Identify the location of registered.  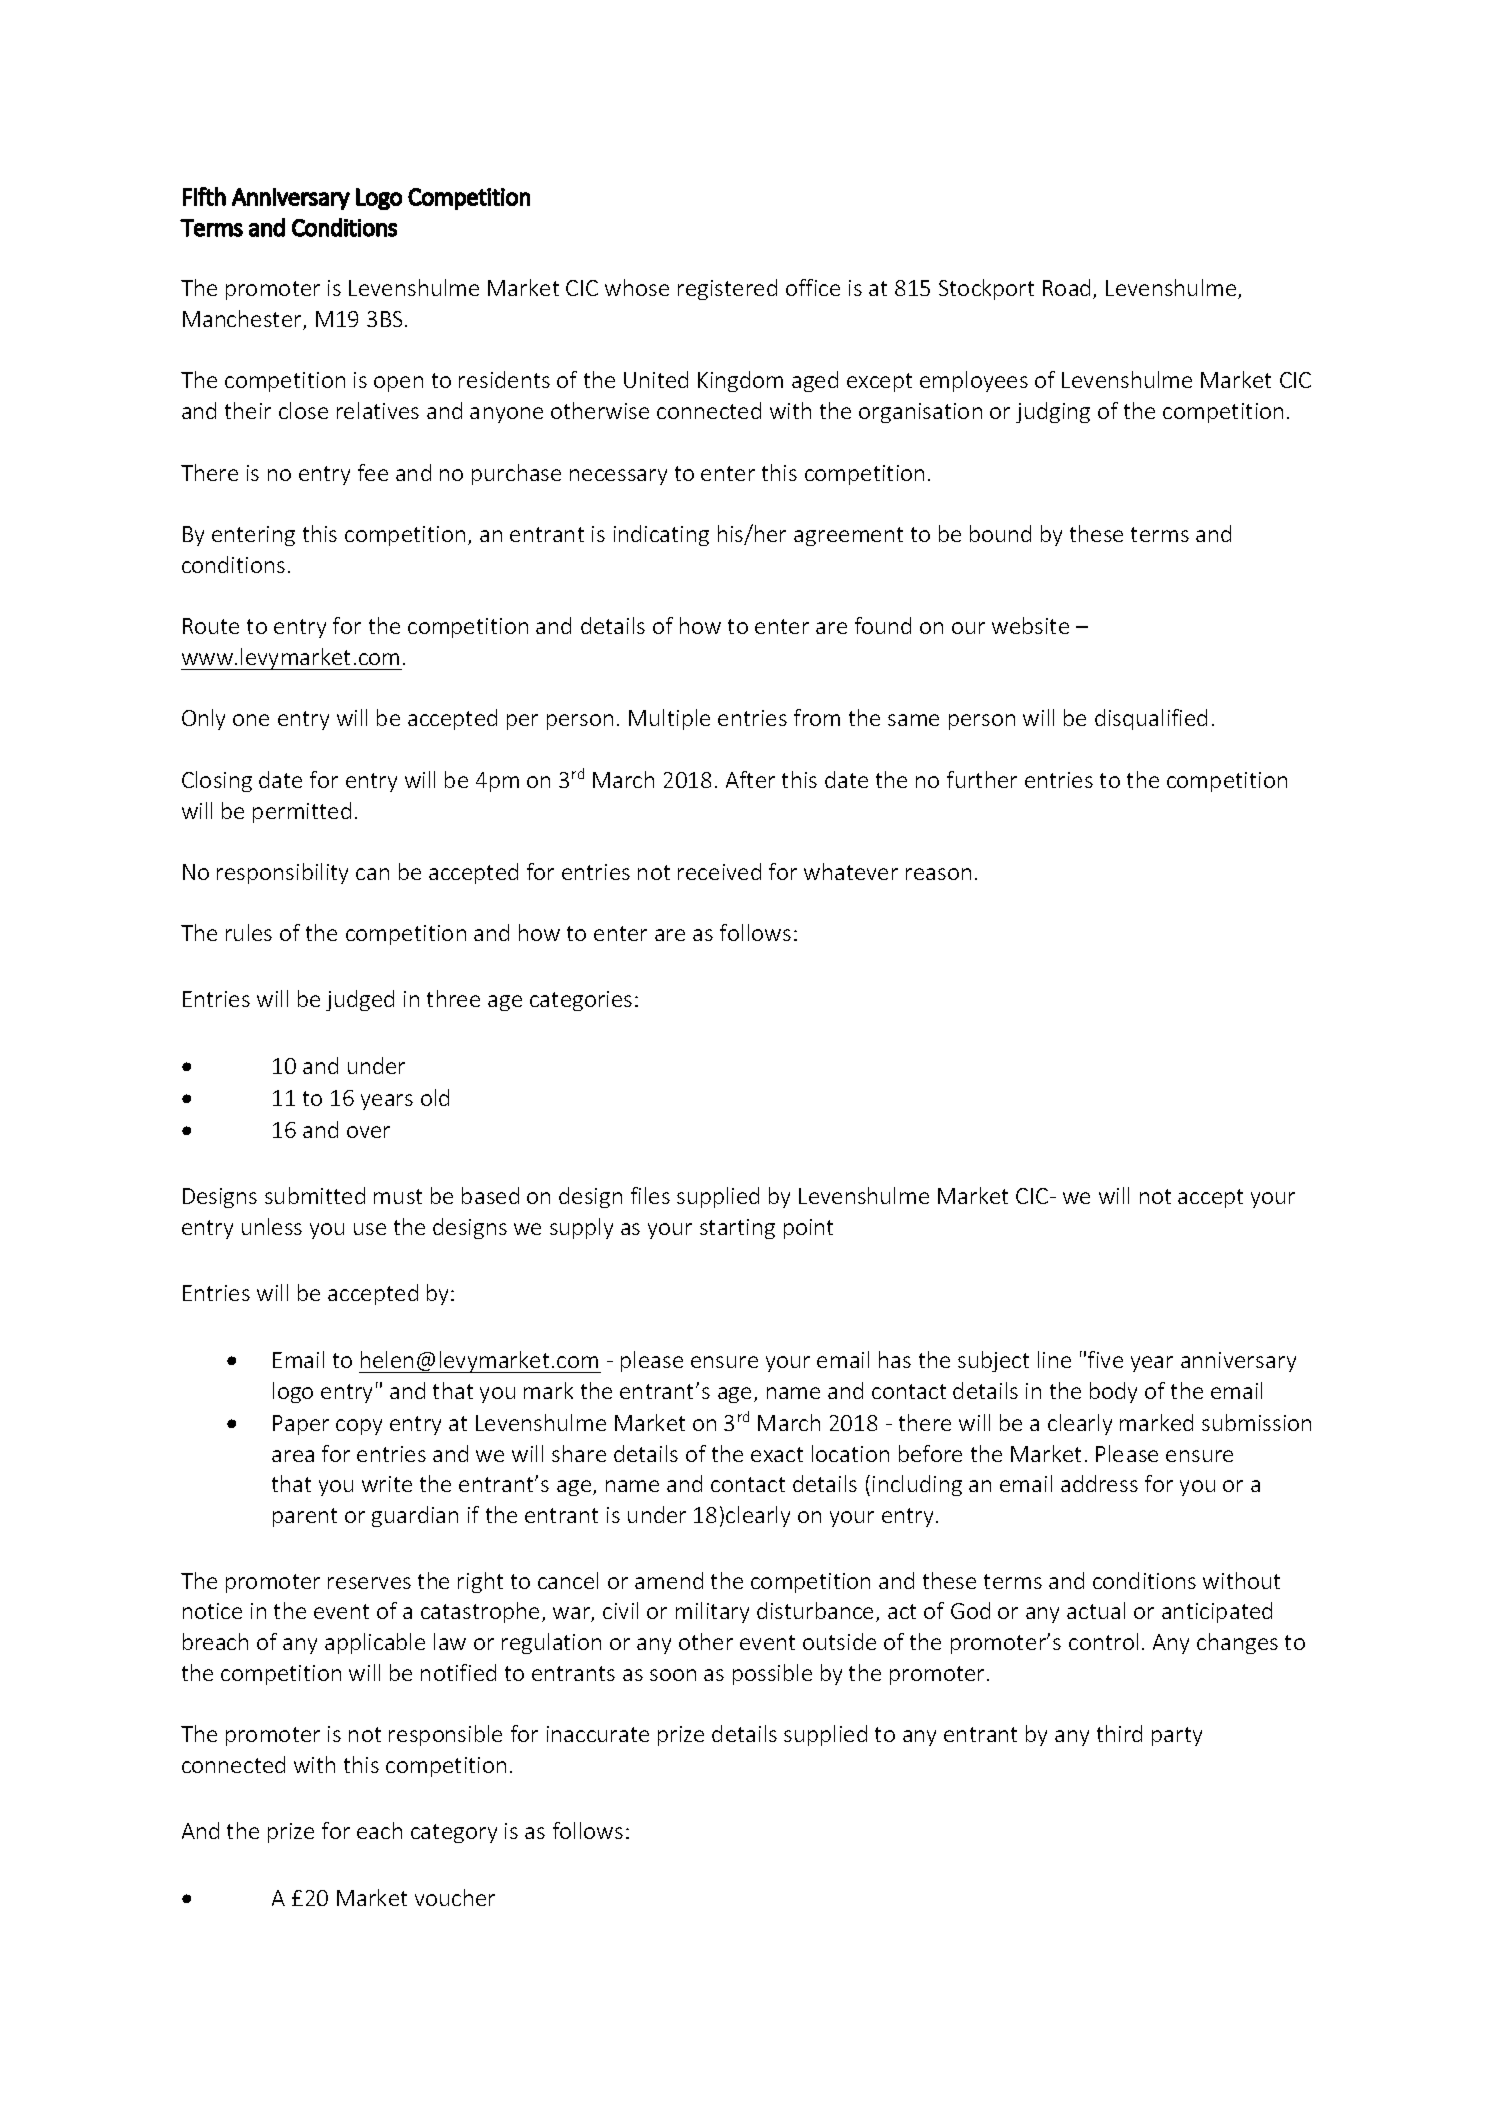
(727, 289).
